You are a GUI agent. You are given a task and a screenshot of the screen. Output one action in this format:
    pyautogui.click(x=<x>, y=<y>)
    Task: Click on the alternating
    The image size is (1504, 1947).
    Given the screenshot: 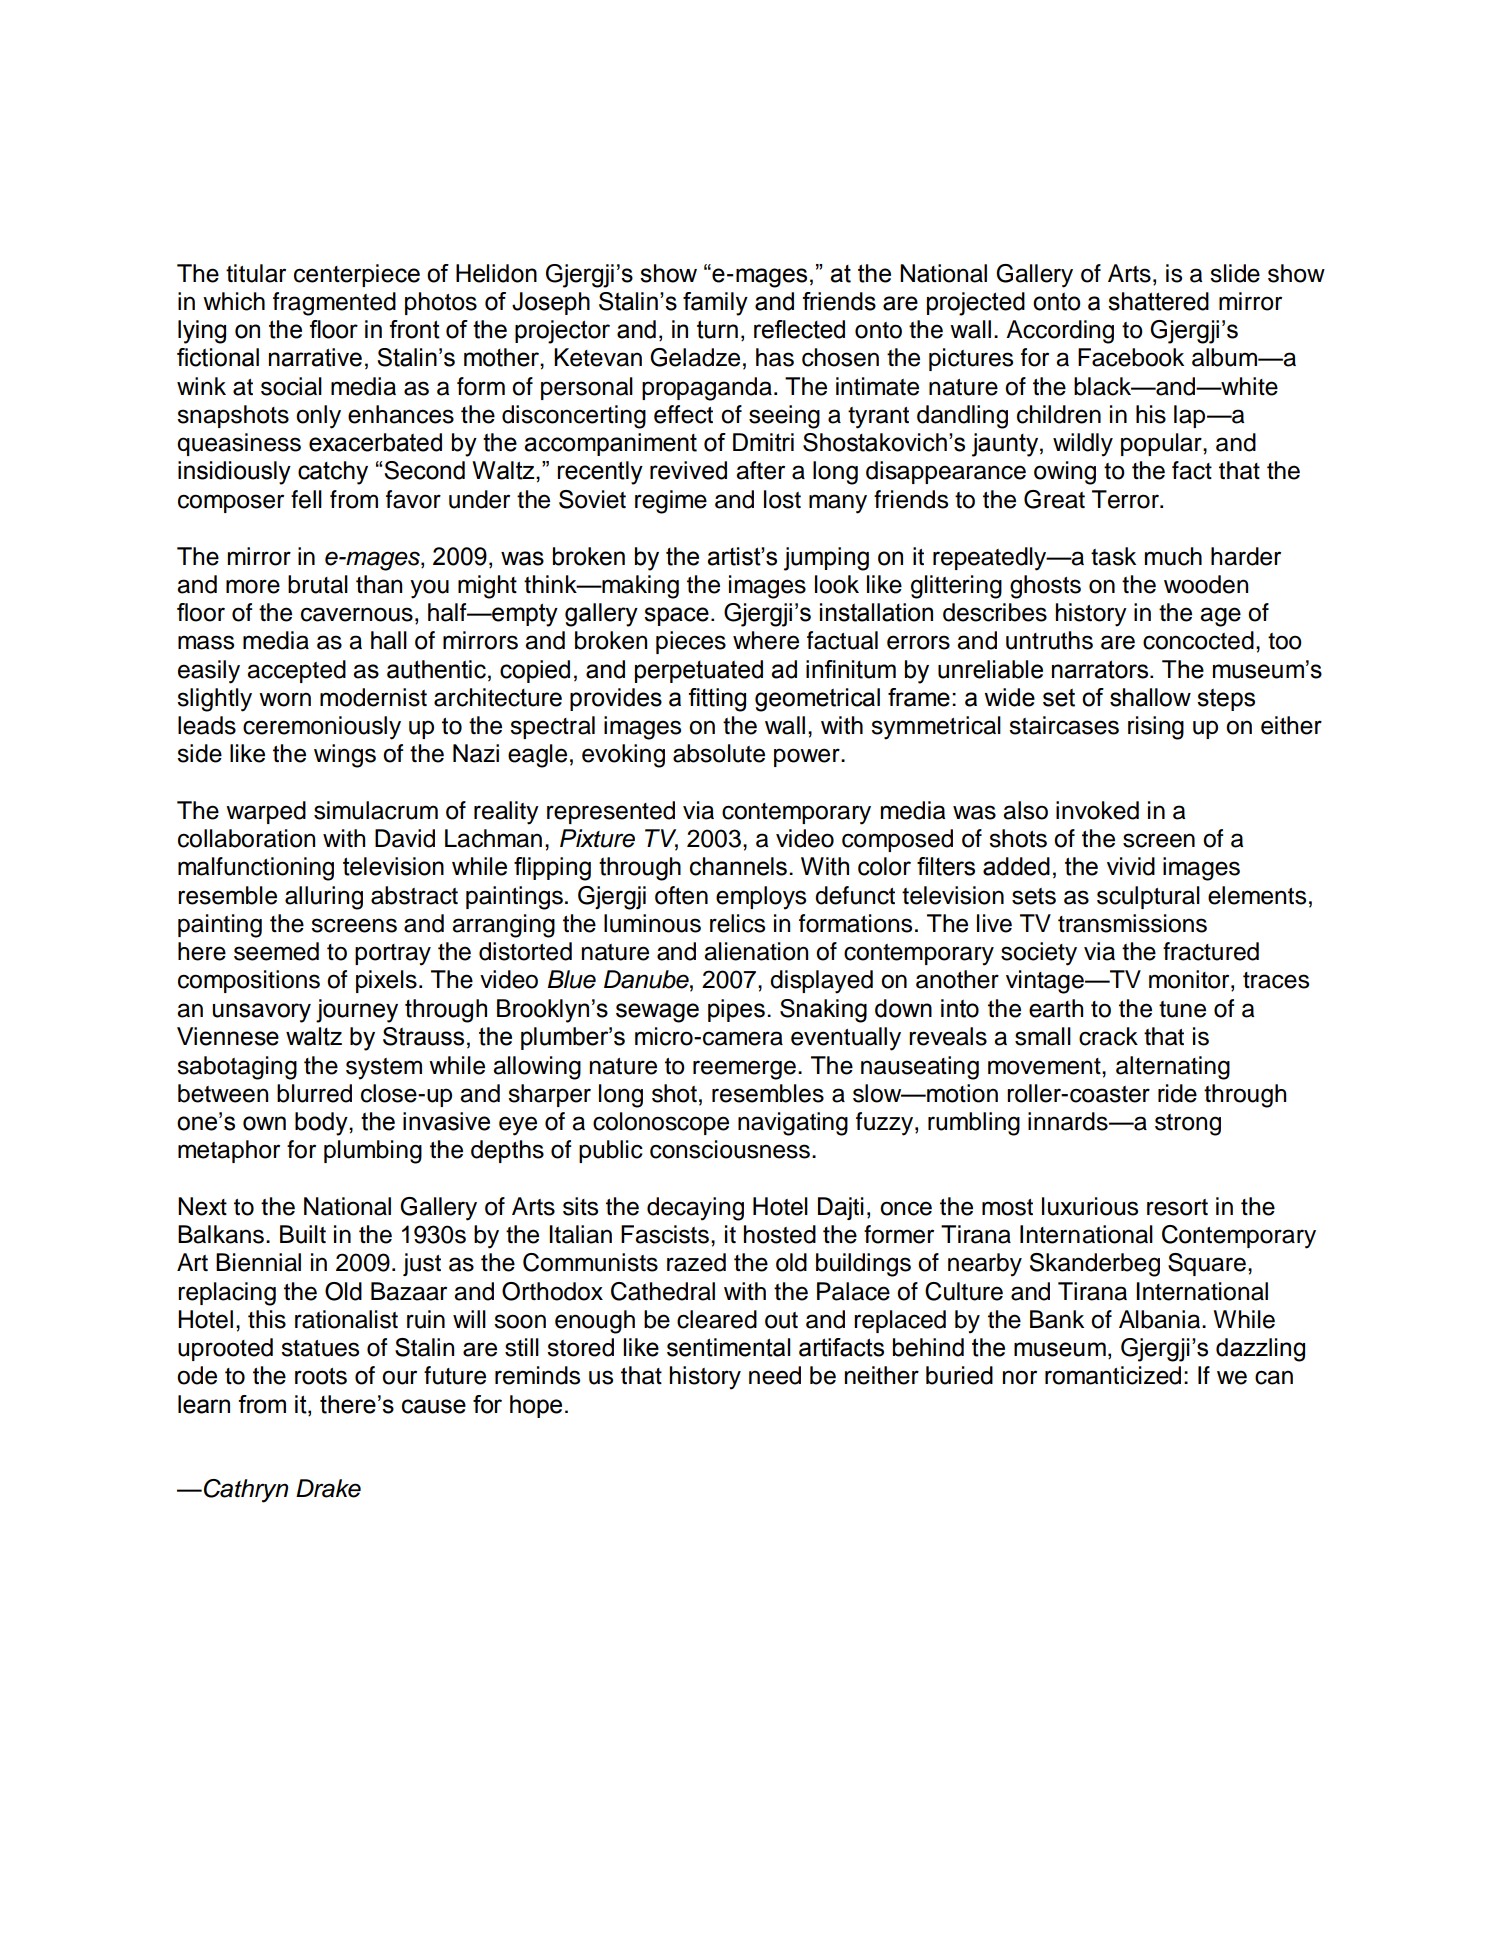 What is the action you would take?
    pyautogui.click(x=1173, y=1068)
